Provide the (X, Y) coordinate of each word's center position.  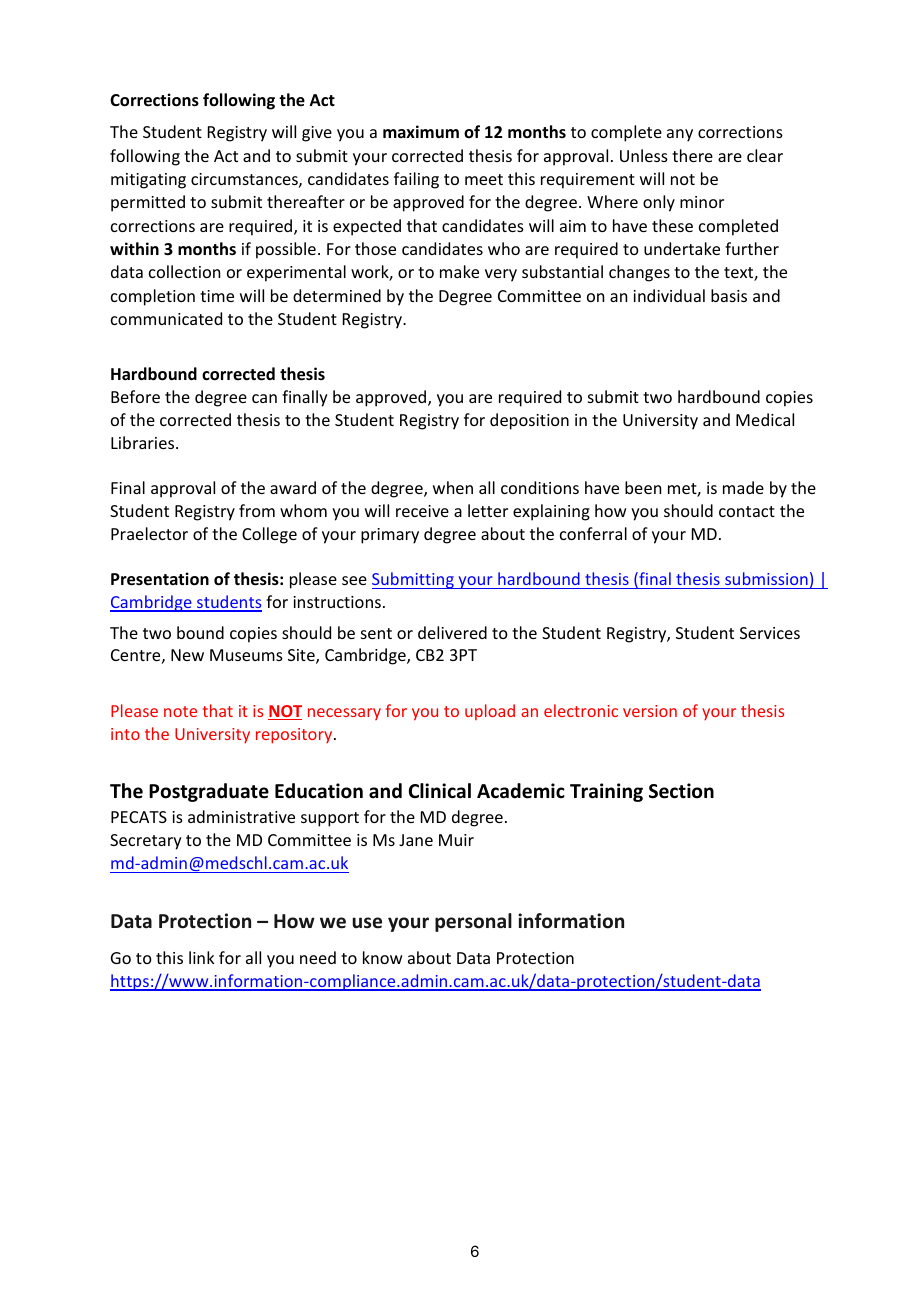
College (269, 535)
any (680, 135)
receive (422, 511)
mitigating (148, 181)
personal (473, 922)
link (202, 957)
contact (747, 511)
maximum (421, 131)
